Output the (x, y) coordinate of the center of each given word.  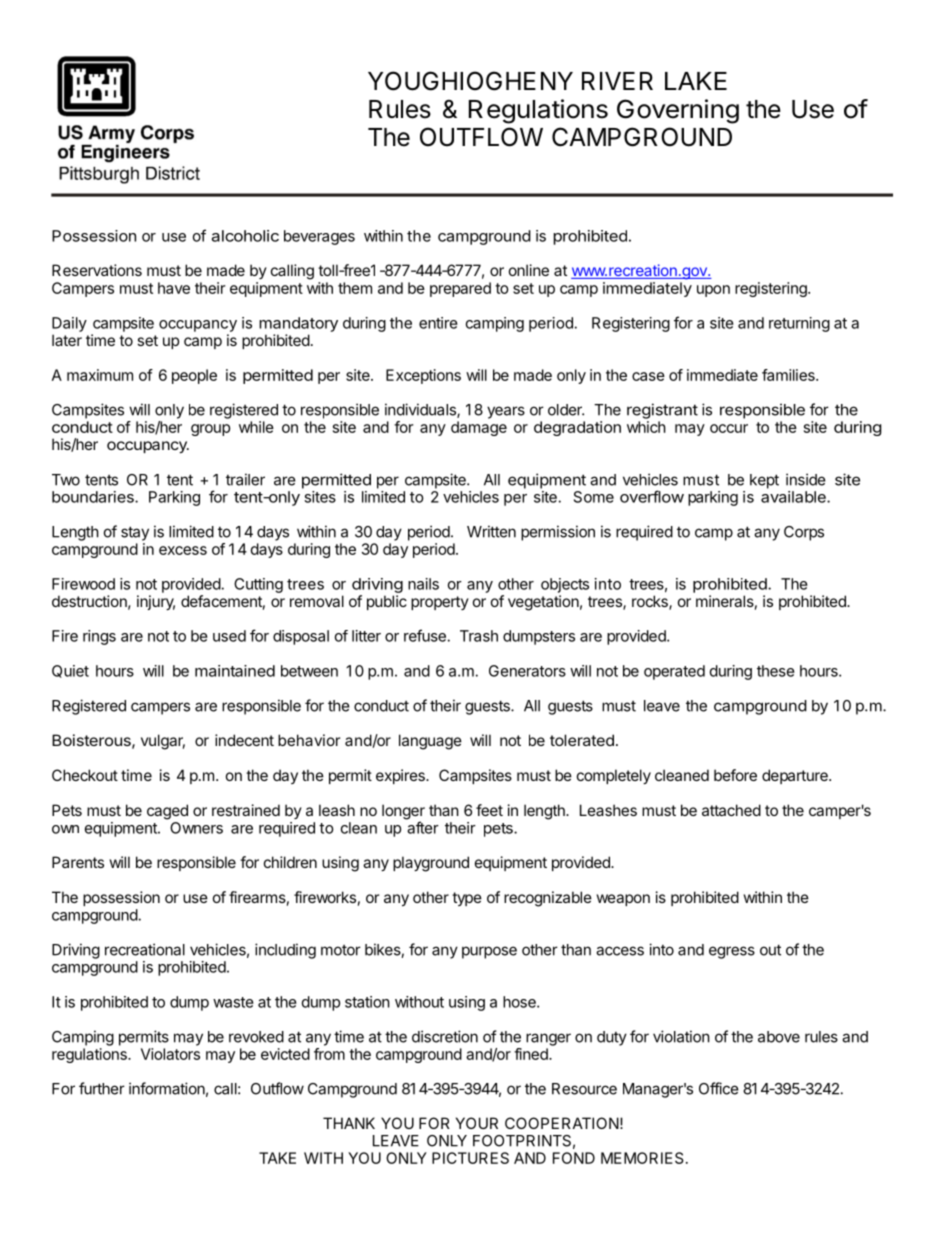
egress (732, 952)
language (430, 742)
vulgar (163, 742)
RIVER (617, 81)
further (102, 1088)
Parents (78, 862)
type (467, 899)
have (174, 288)
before (735, 775)
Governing (678, 111)
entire (438, 323)
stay (135, 533)
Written (491, 531)
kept (764, 481)
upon (713, 291)
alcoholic (245, 236)
